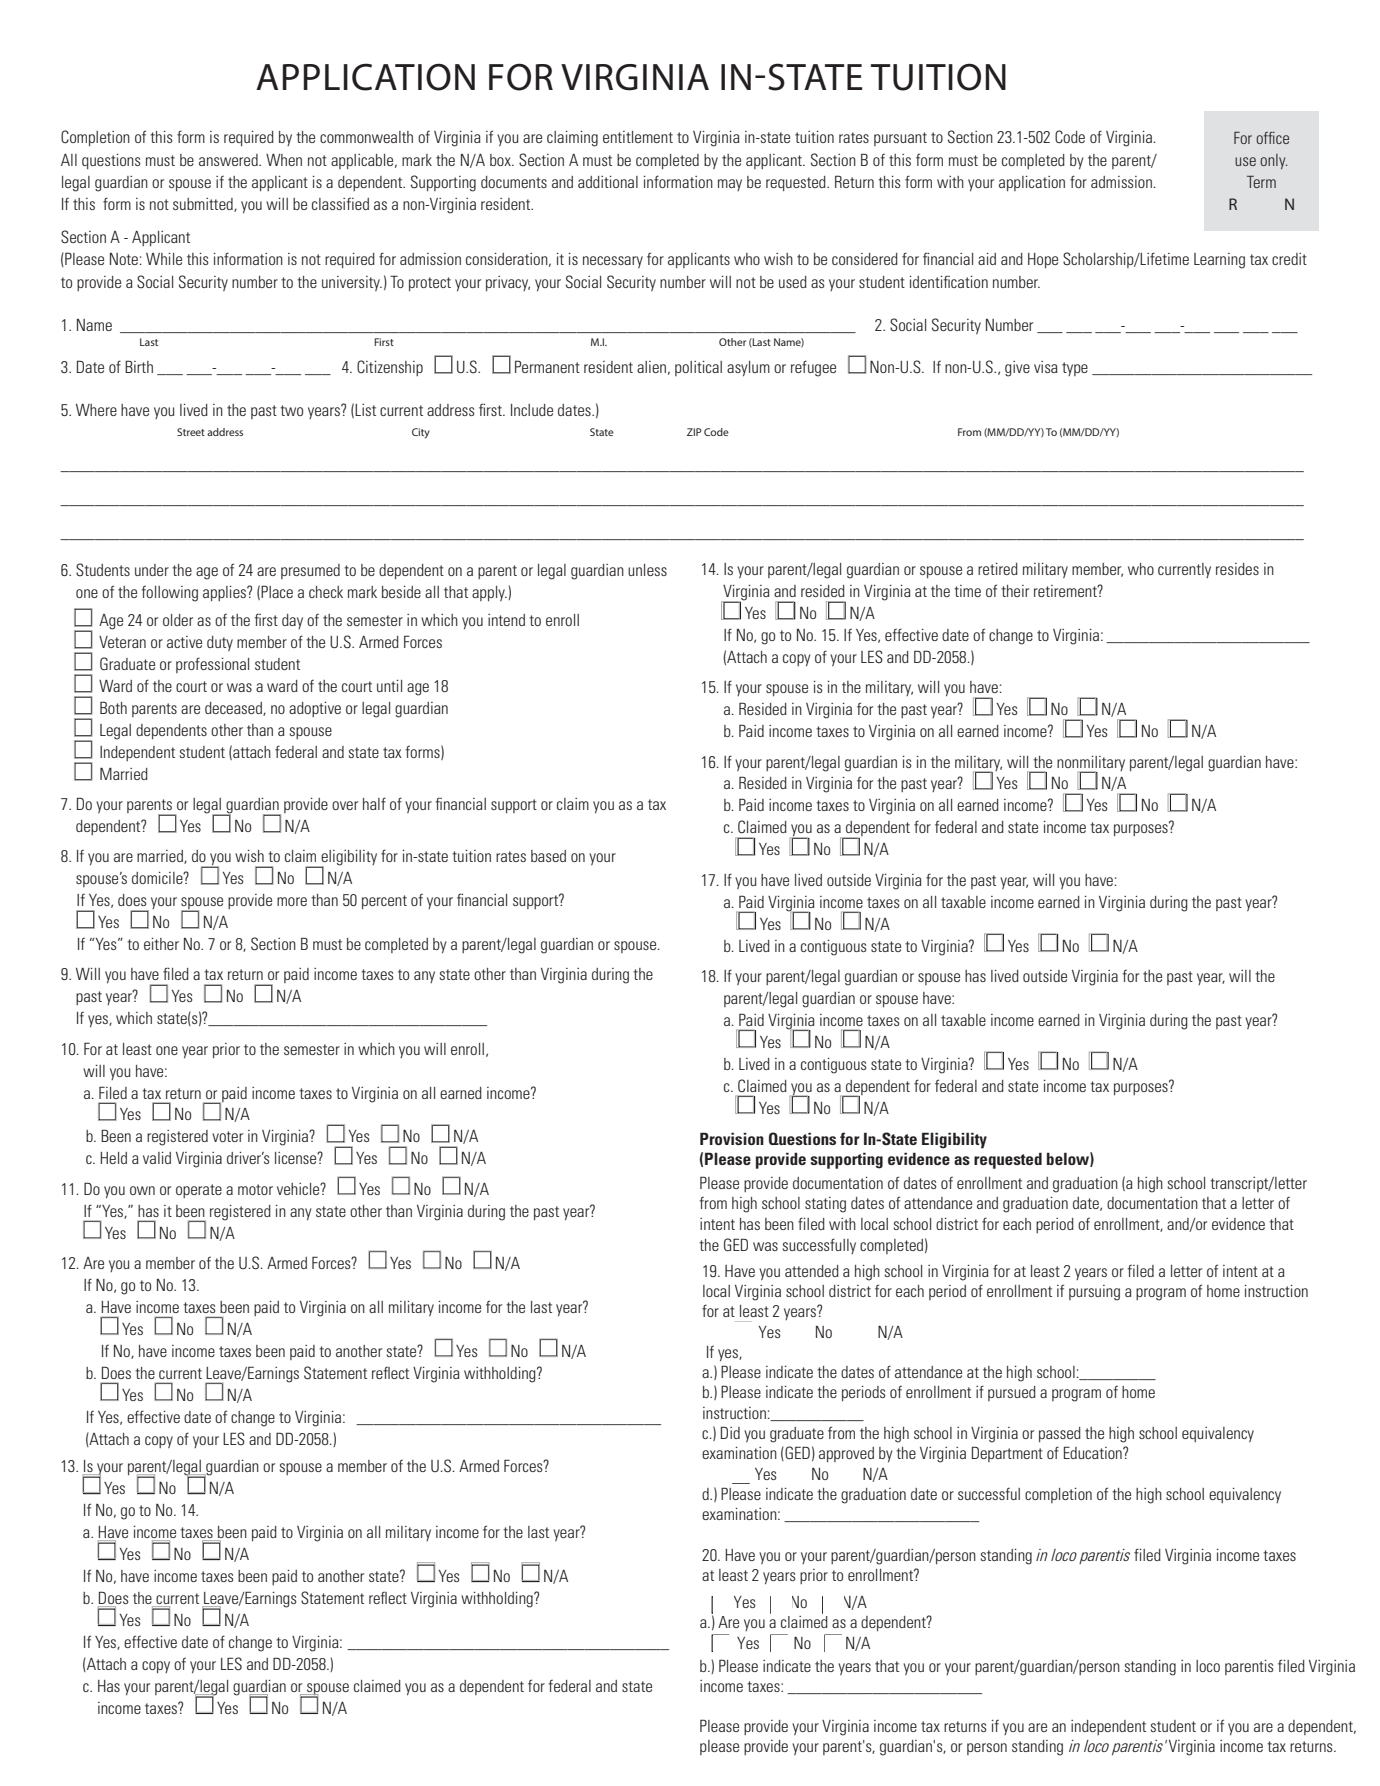  Describe the element at coordinates (1237, 569) in the screenshot. I see `resides` at that location.
